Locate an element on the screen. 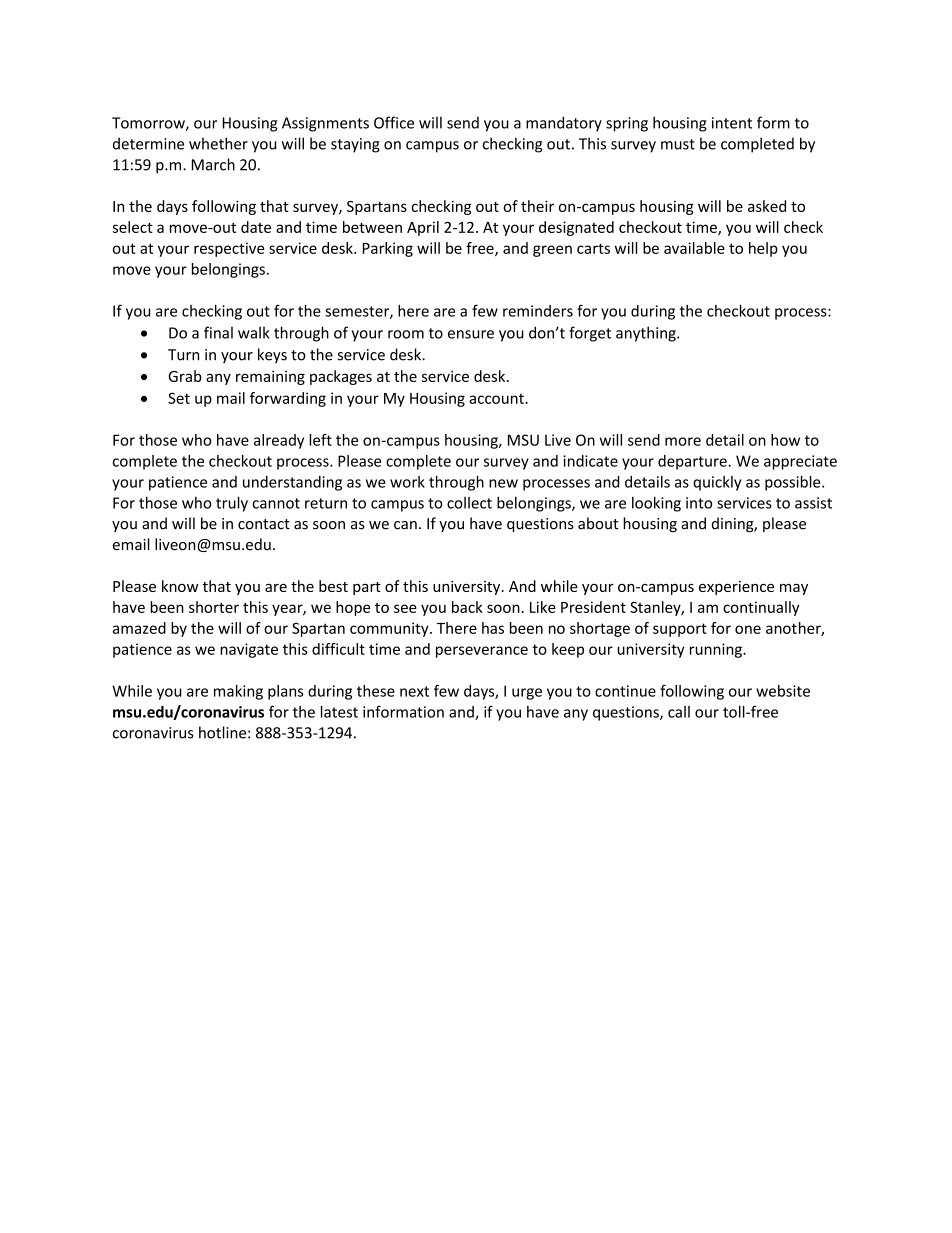 This screenshot has height=1233, width=952. account is located at coordinates (497, 398).
